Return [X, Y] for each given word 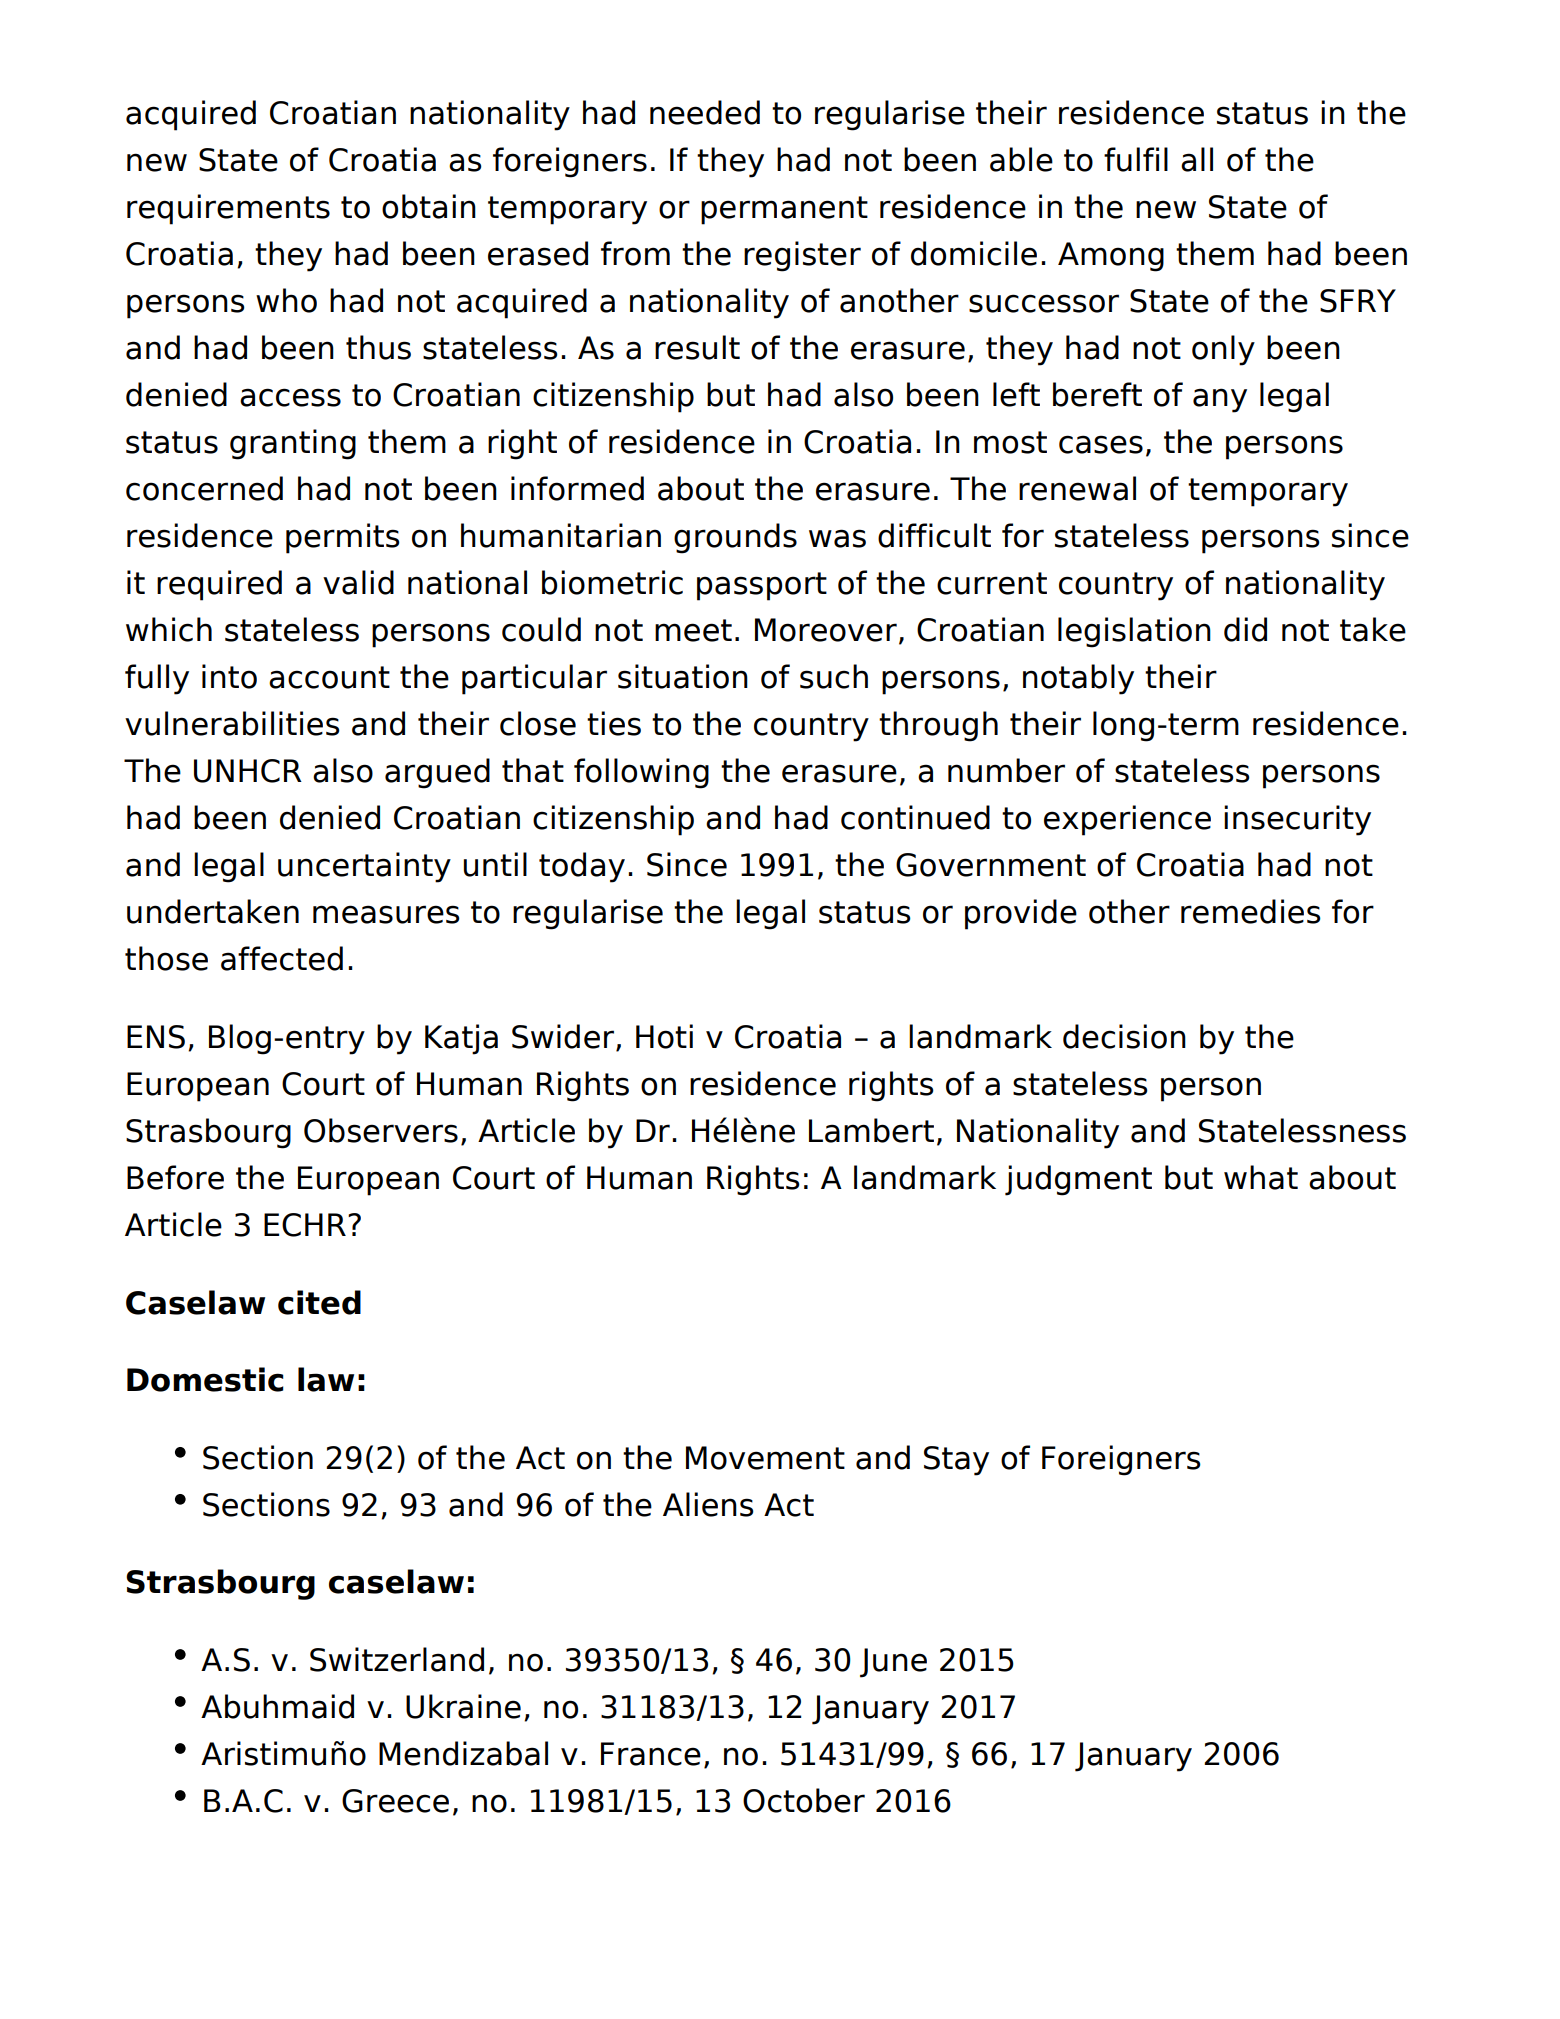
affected [282, 958]
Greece [395, 1801]
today [582, 867]
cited [319, 1302]
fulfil [1136, 159]
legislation [1134, 632]
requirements [228, 209]
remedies [1251, 911]
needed [705, 112]
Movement [765, 1458]
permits [343, 538]
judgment [1078, 1180]
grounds [735, 538]
